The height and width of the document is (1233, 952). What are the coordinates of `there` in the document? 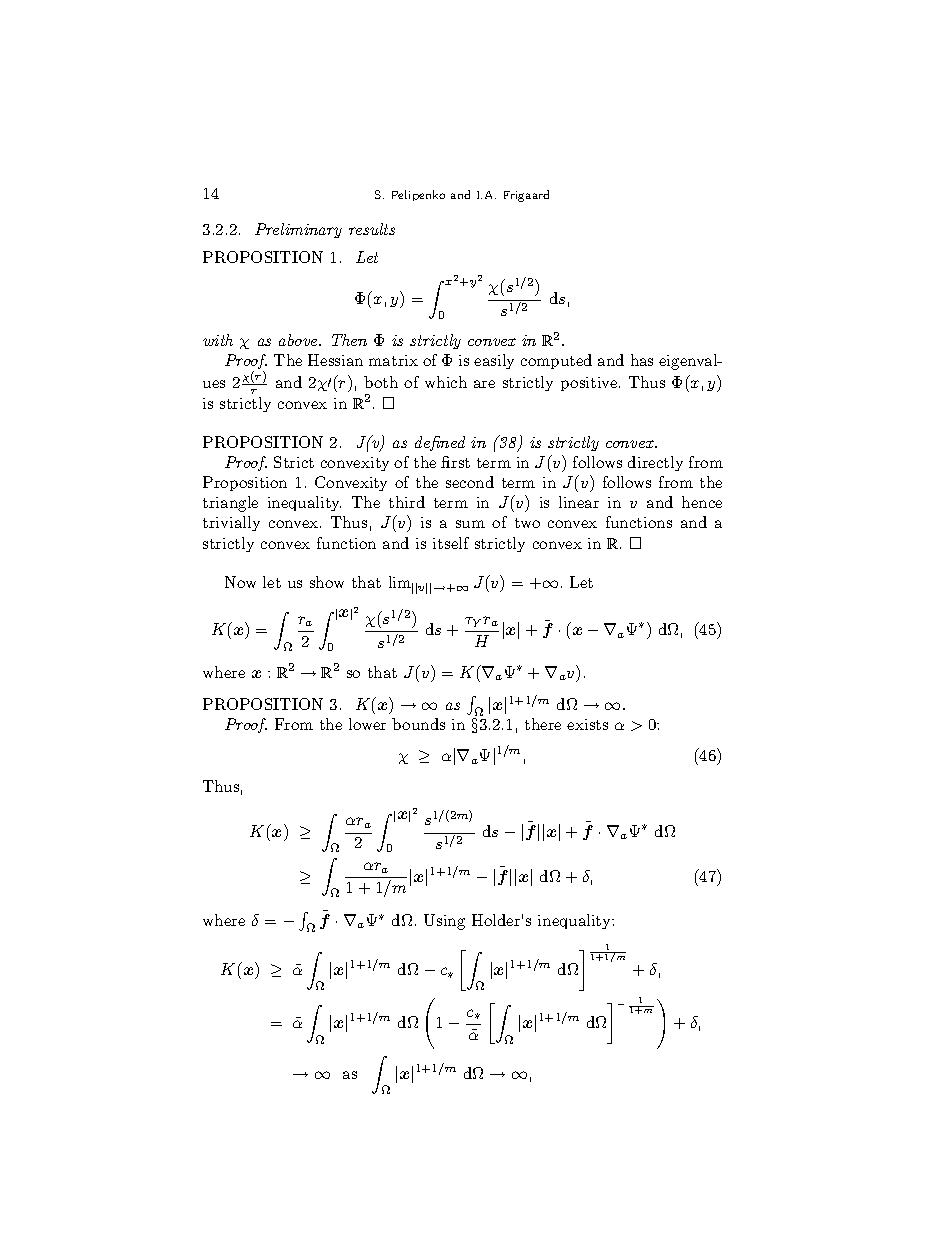 It's located at (543, 724).
